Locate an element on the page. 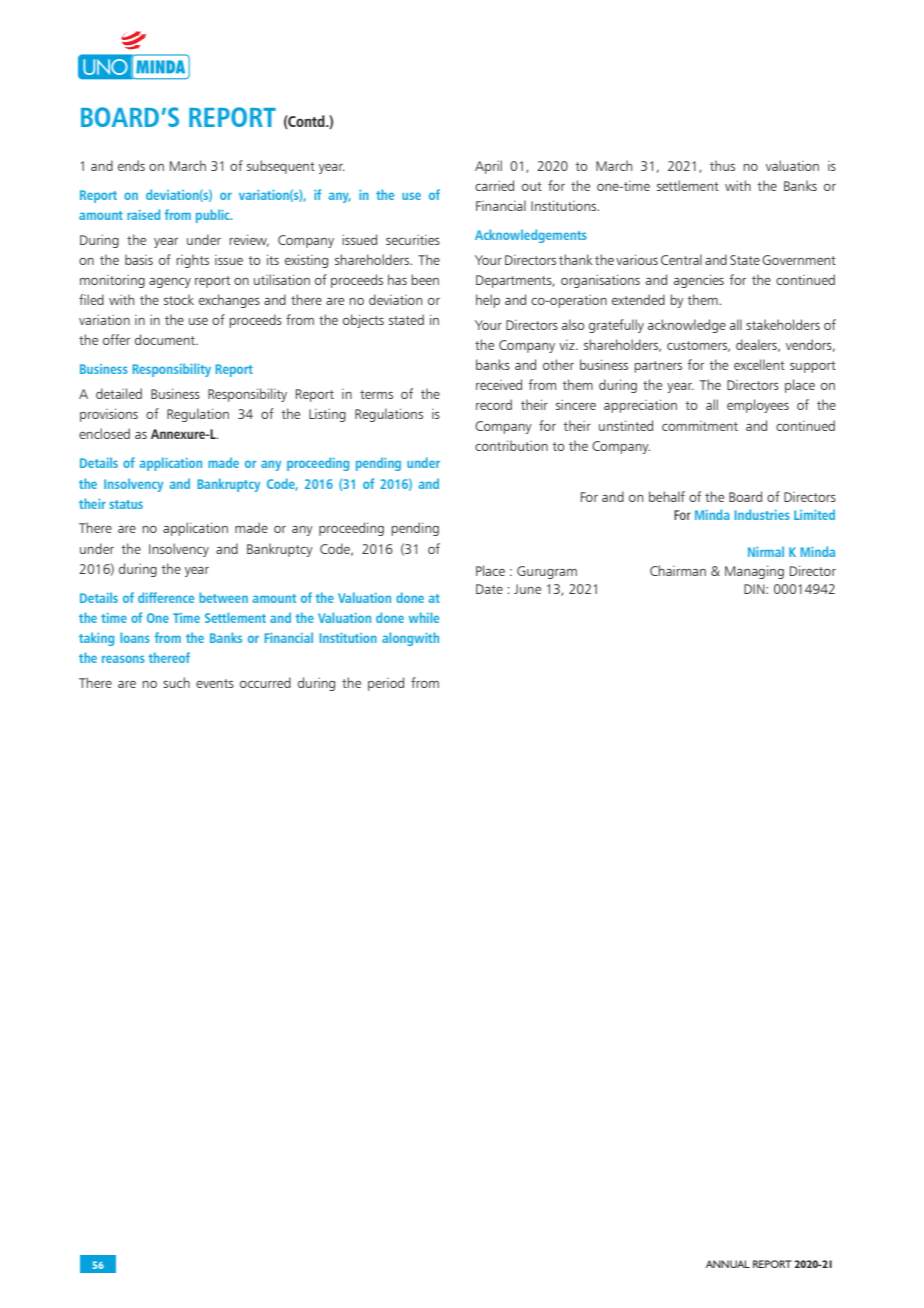 This document has width=924, height=1308. occurred is located at coordinates (265, 682).
